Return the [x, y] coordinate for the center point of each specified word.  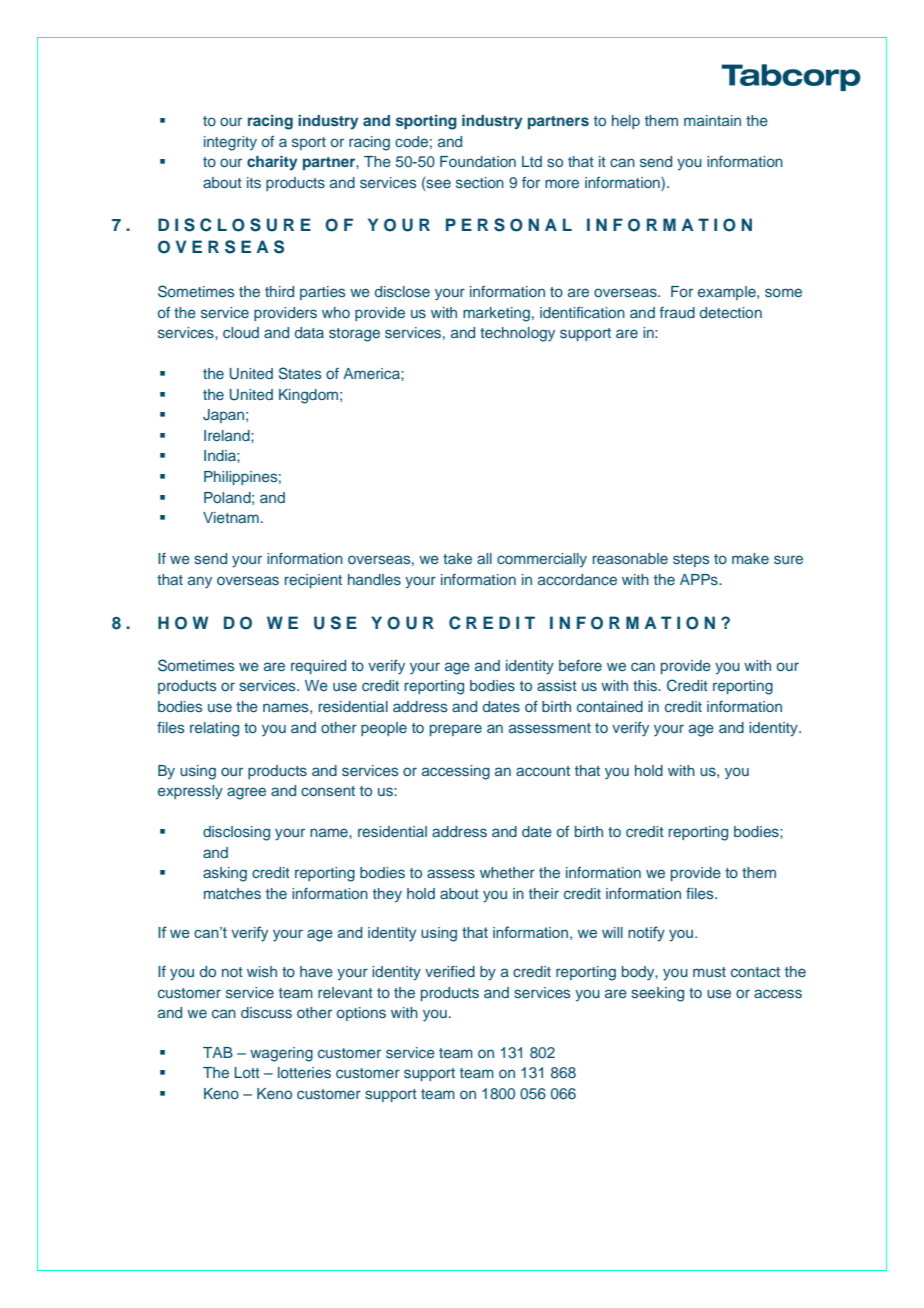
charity [272, 163]
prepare [456, 730]
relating [214, 729]
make [750, 558]
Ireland [228, 435]
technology [517, 334]
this [646, 685]
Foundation [478, 161]
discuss [266, 1012]
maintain [712, 120]
